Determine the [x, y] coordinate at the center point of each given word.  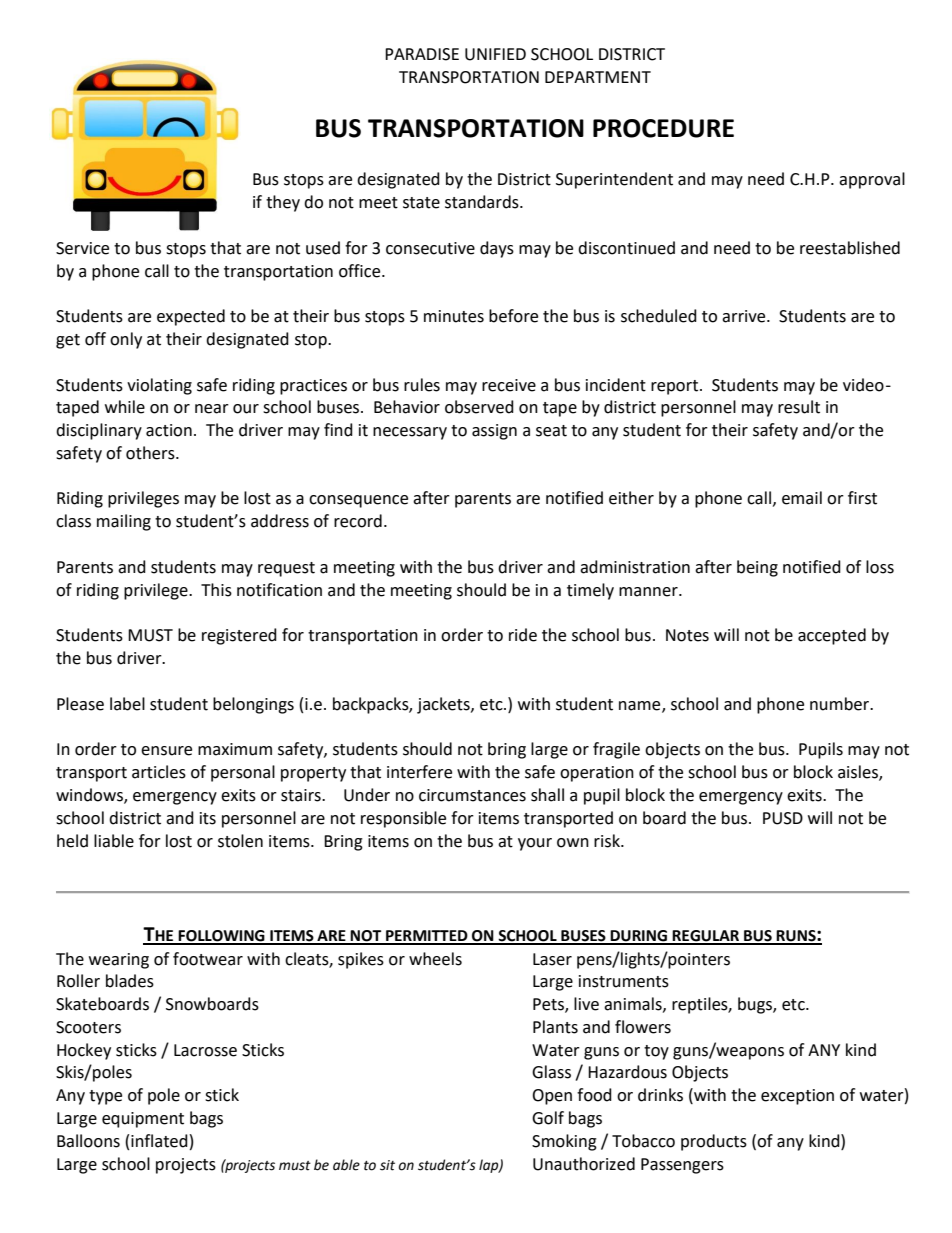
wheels [435, 959]
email [802, 498]
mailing [124, 522]
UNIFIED [495, 54]
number [840, 704]
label [127, 704]
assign [494, 432]
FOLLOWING [222, 937]
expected [191, 317]
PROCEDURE [663, 128]
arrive [745, 316]
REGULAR [706, 937]
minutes [454, 316]
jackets [444, 705]
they [283, 203]
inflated [159, 1141]
